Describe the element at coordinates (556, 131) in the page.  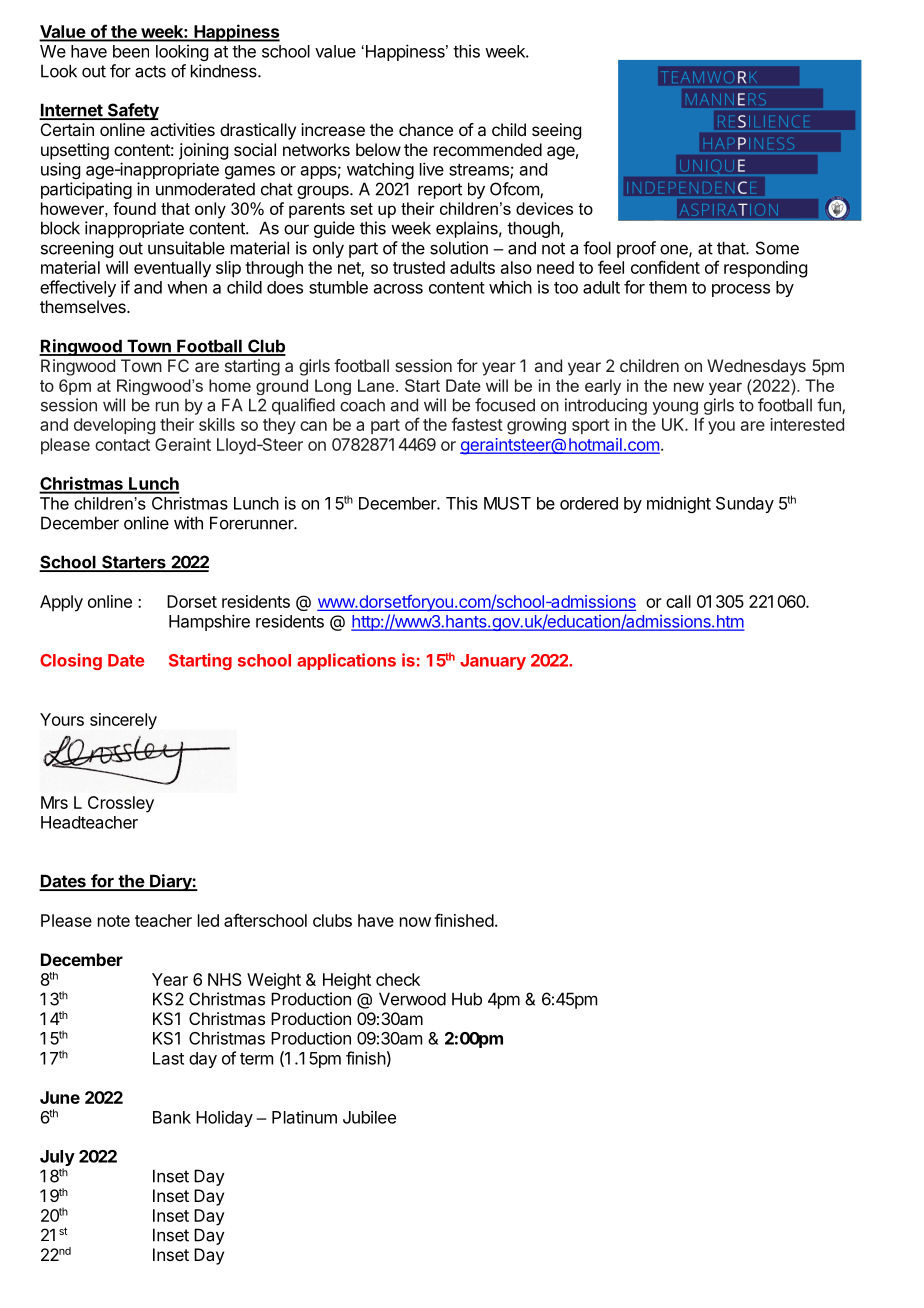
I see `seeing` at that location.
